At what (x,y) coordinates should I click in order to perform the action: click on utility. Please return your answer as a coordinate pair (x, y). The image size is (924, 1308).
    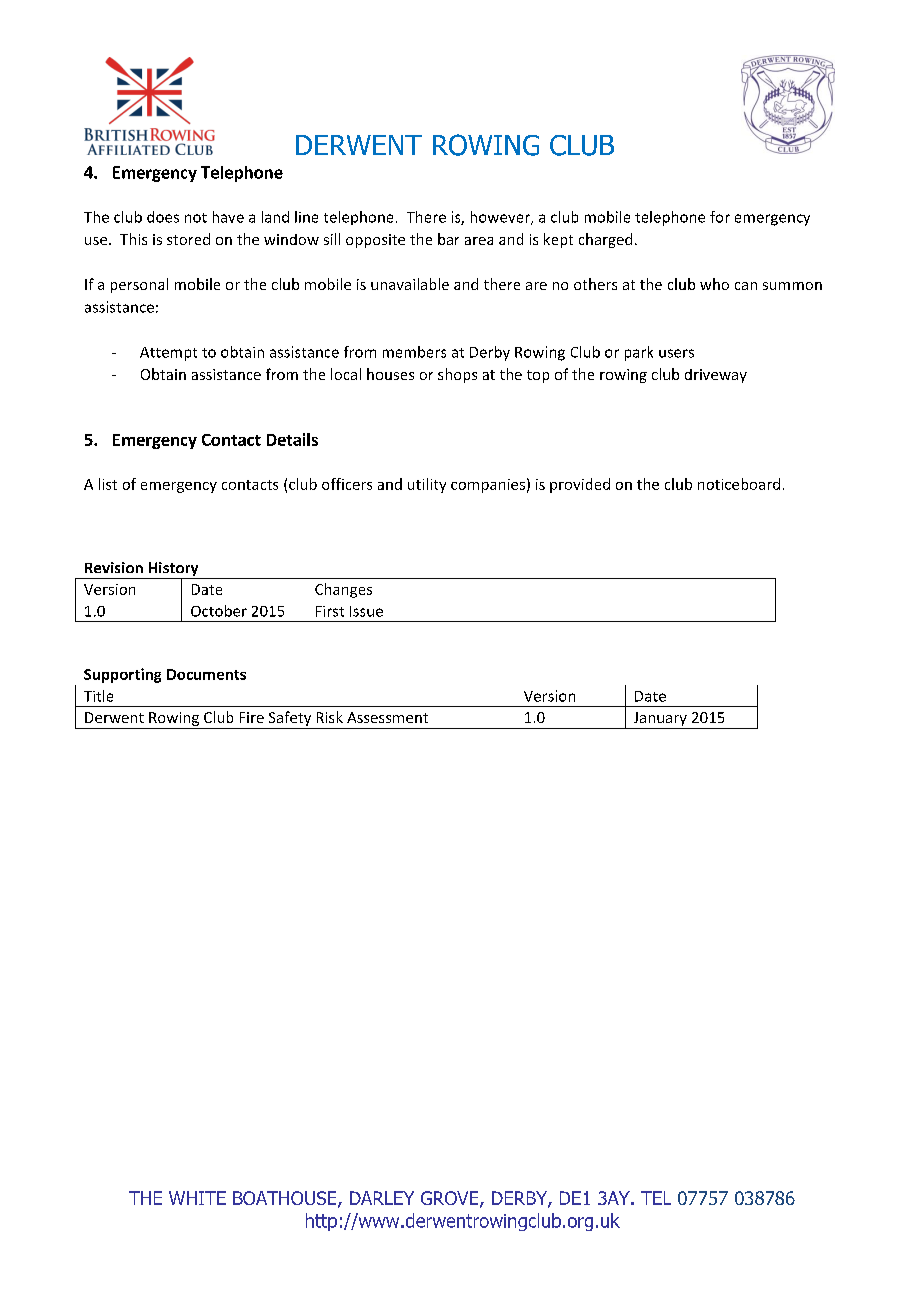
    Looking at the image, I should click on (427, 485).
